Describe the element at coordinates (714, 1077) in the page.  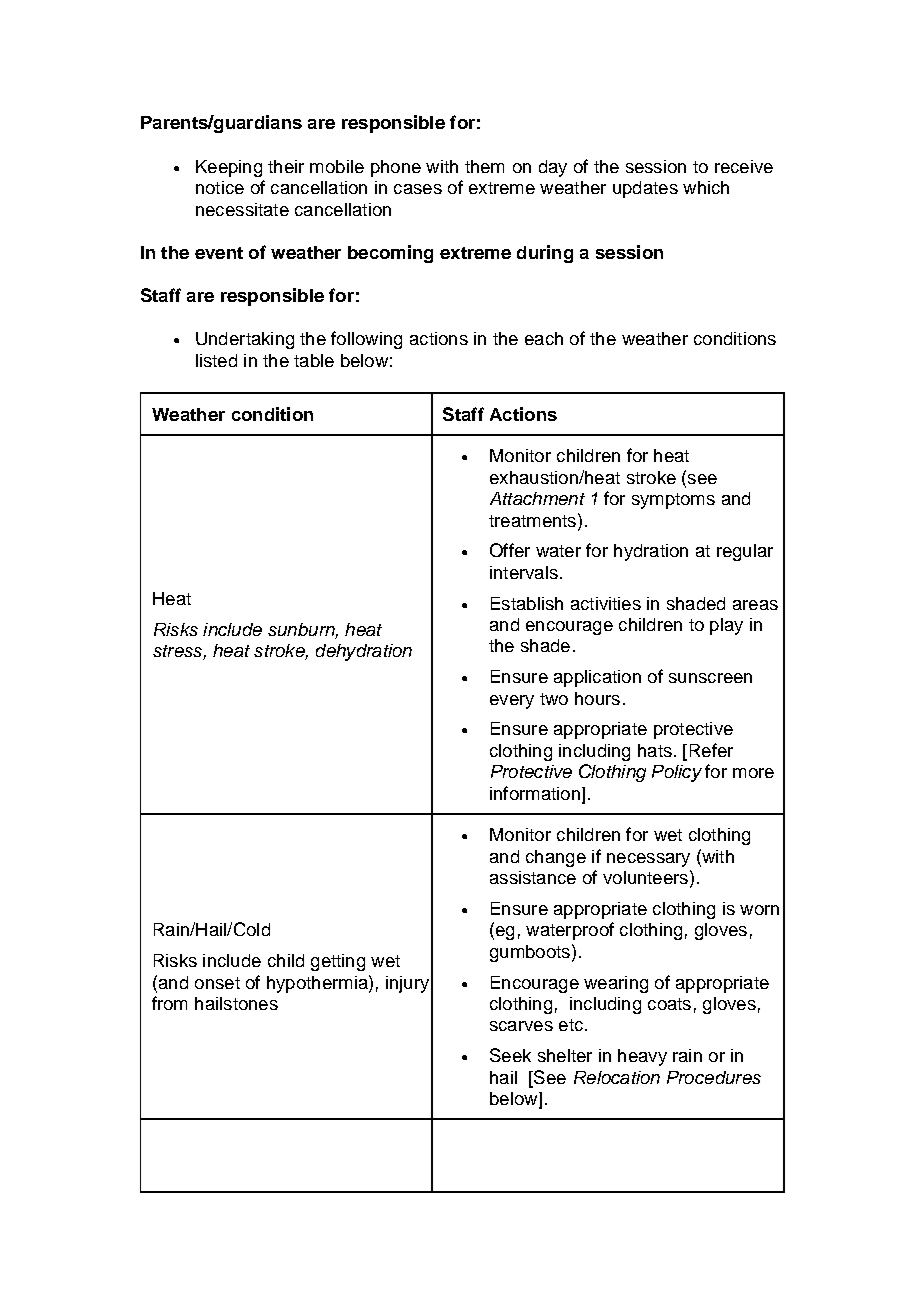
I see `Procedures` at that location.
